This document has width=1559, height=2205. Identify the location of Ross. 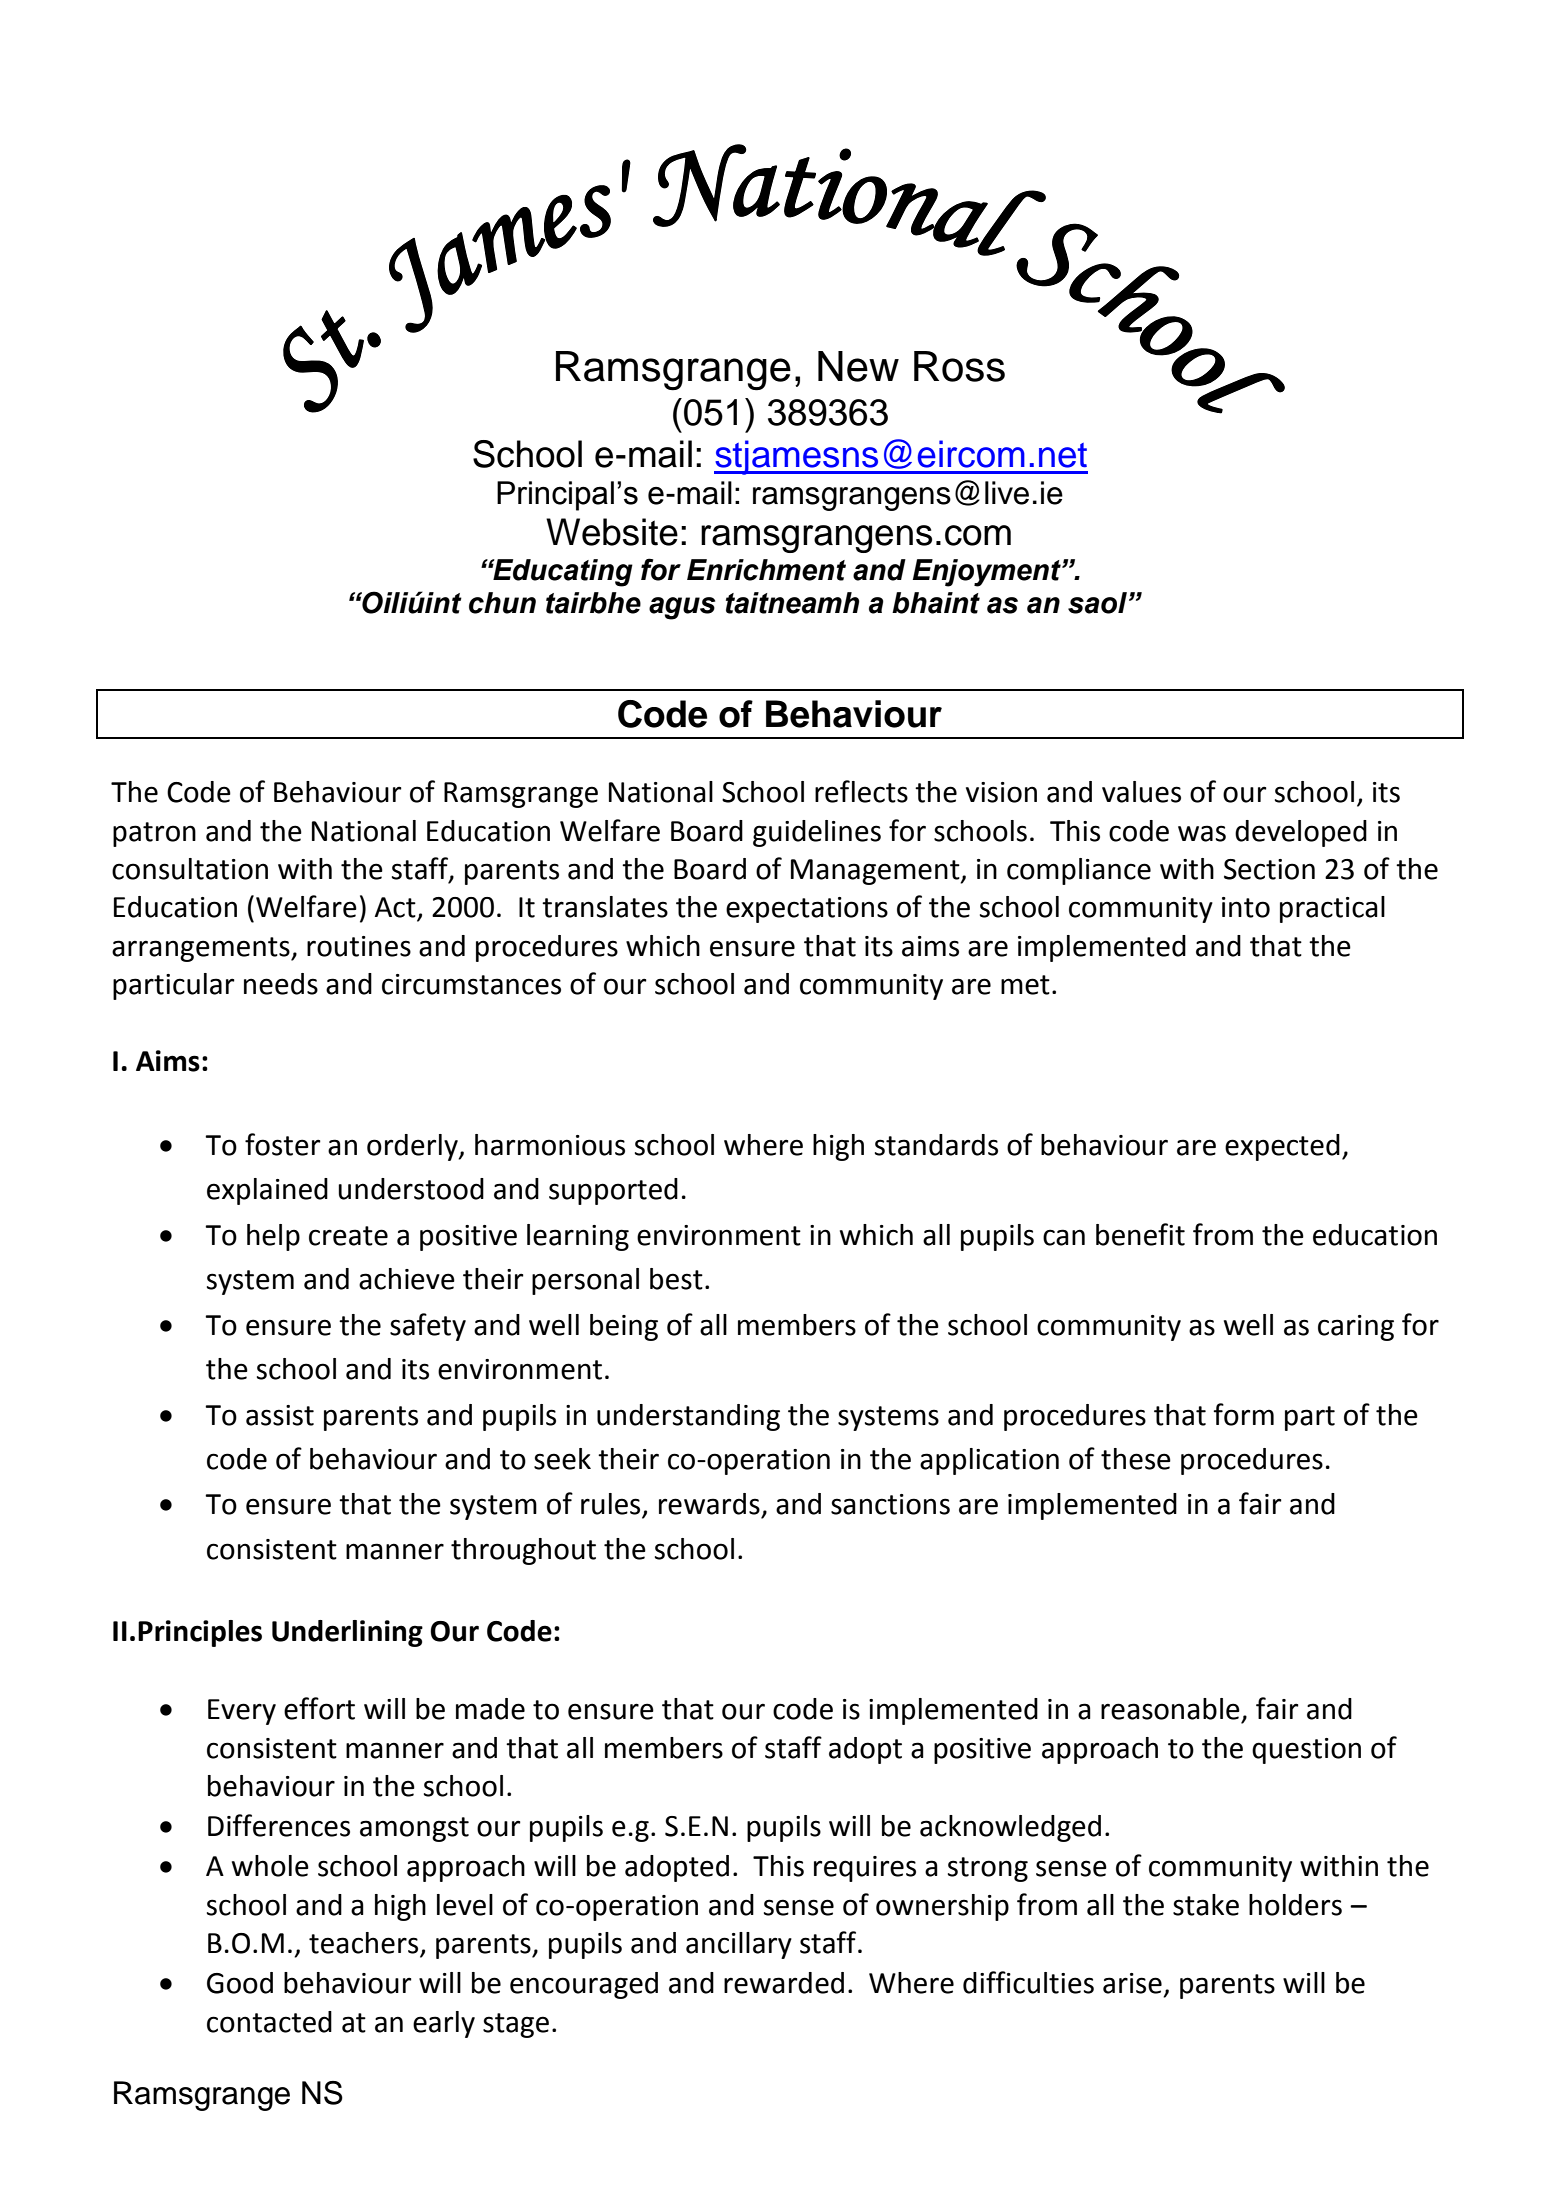
(959, 366).
